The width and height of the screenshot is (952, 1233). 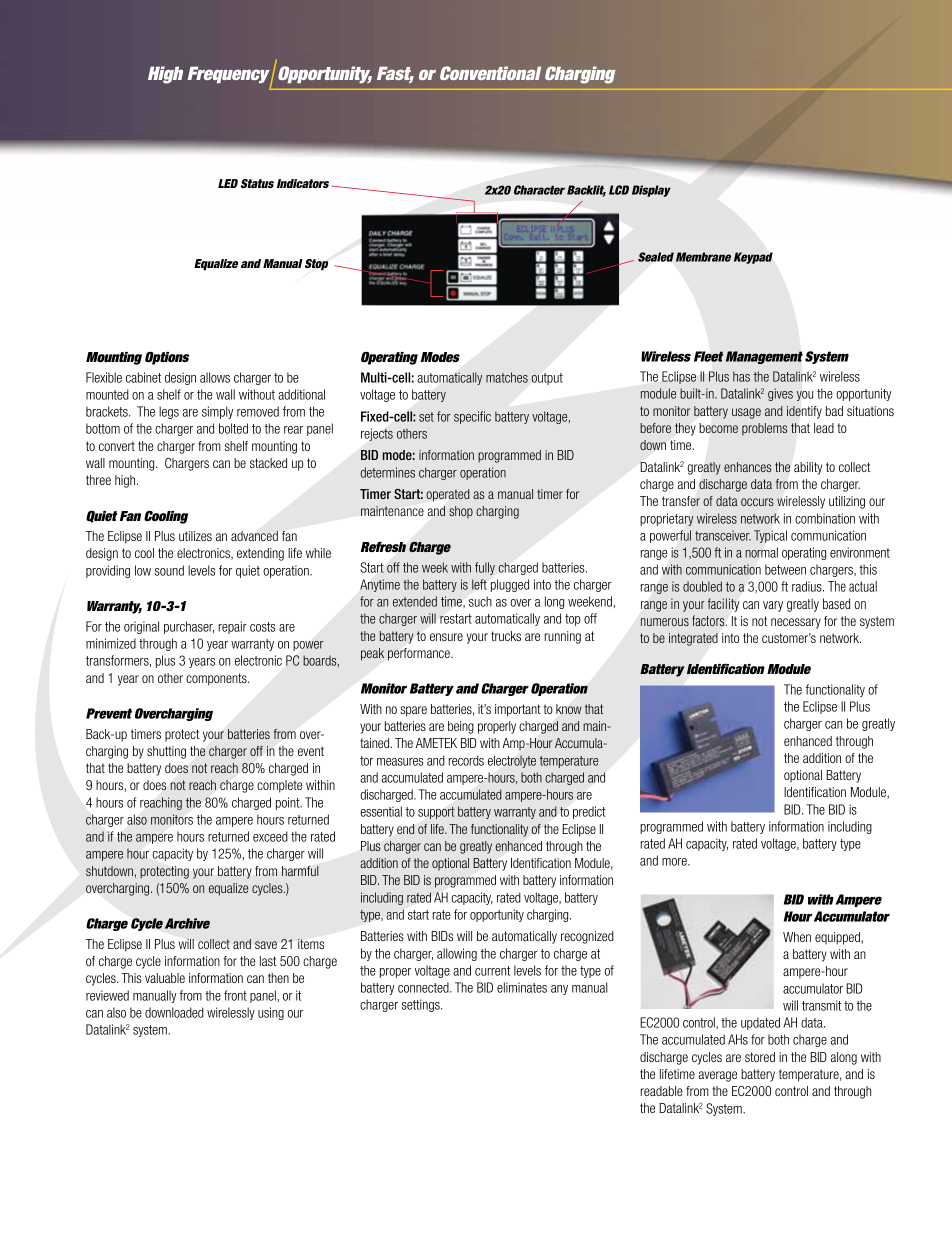 What do you see at coordinates (651, 191) in the screenshot?
I see `Display` at bounding box center [651, 191].
